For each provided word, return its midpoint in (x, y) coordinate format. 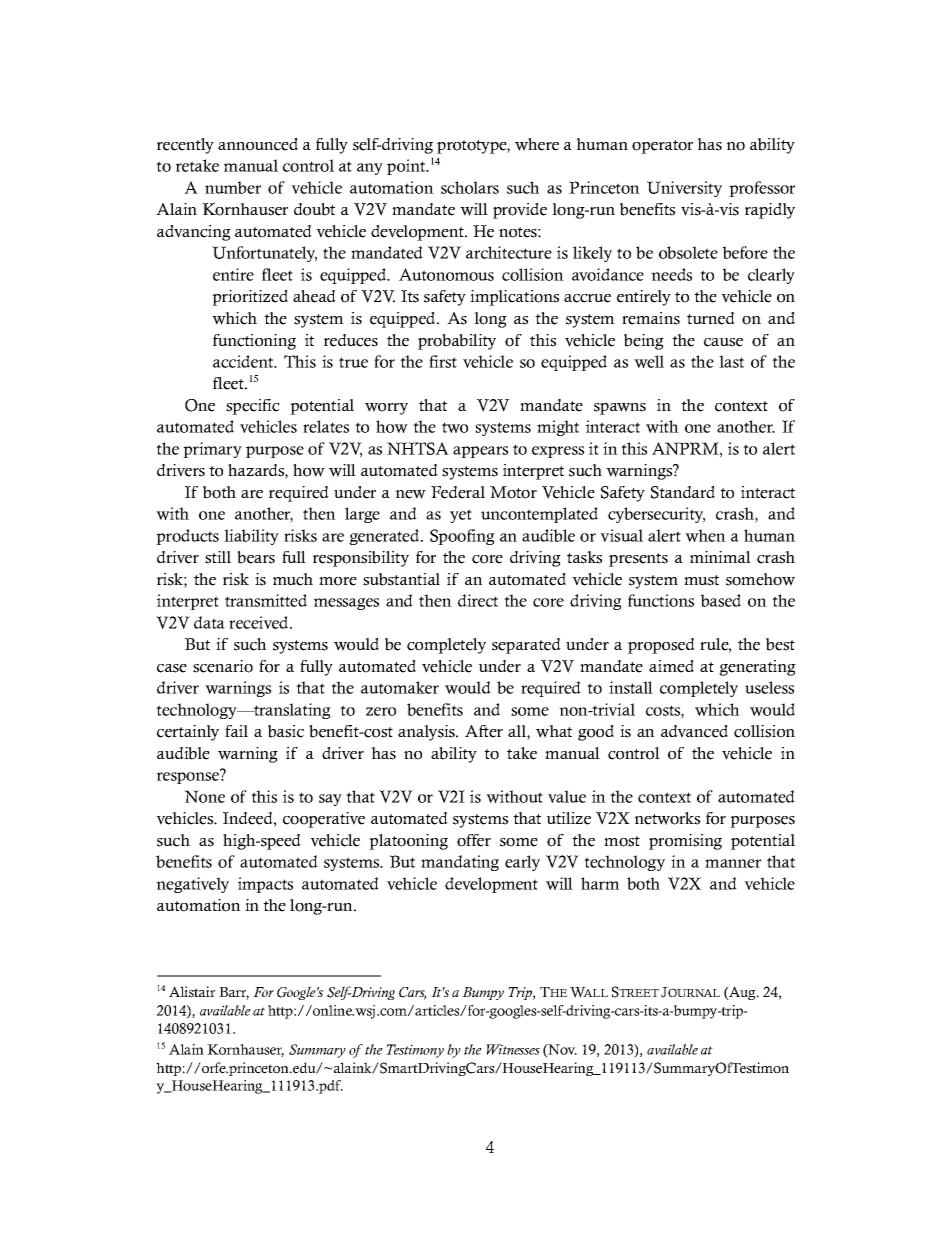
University (684, 189)
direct (478, 600)
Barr (234, 993)
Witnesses (513, 1049)
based (721, 600)
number (233, 187)
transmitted (266, 600)
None (204, 796)
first (443, 361)
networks (667, 818)
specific (253, 407)
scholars (470, 187)
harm (600, 883)
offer (474, 840)
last (731, 361)
